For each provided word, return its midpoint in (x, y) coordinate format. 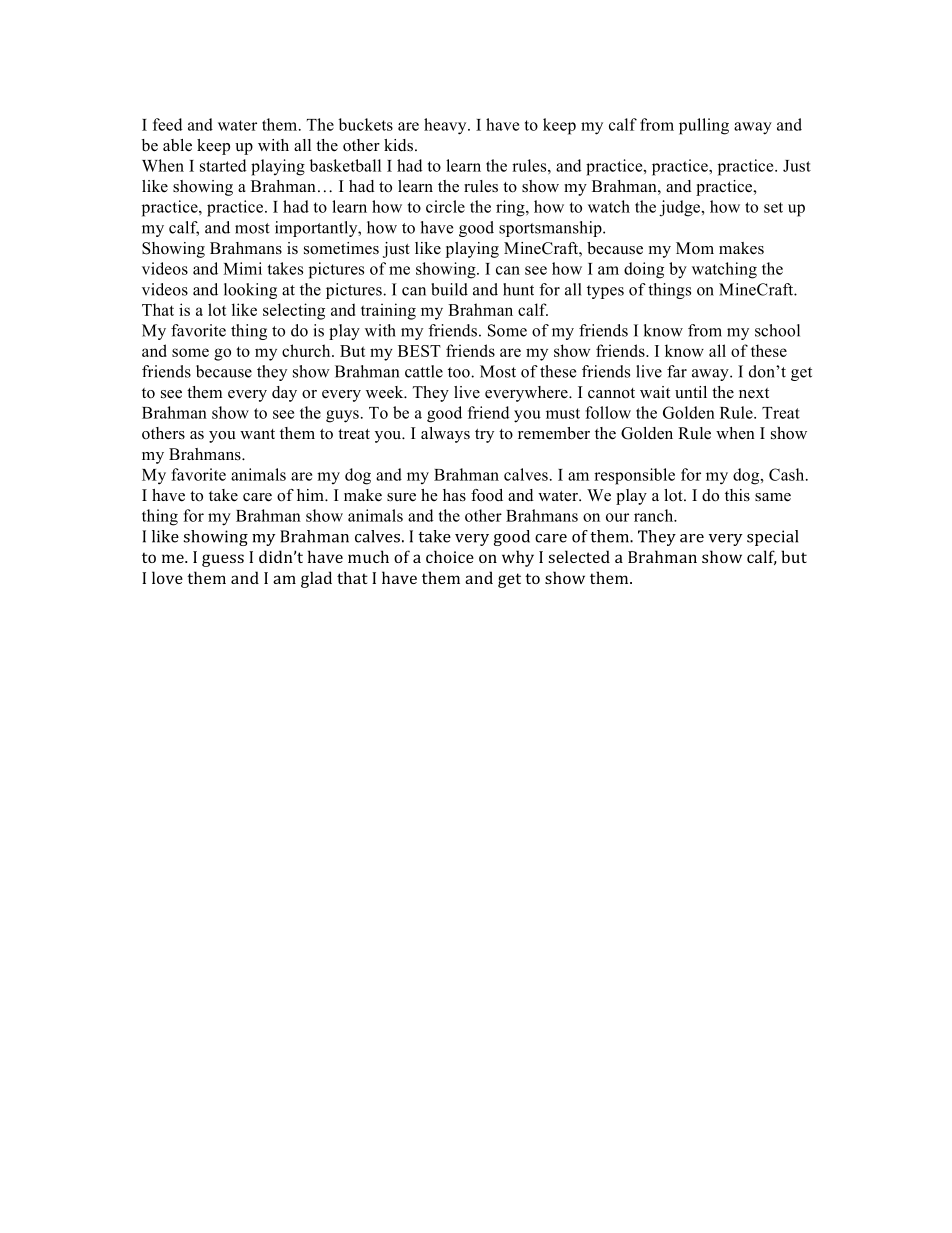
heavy (446, 126)
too (460, 372)
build (449, 289)
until (691, 392)
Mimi (242, 268)
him (311, 495)
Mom (695, 248)
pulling (704, 126)
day (284, 394)
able (177, 145)
